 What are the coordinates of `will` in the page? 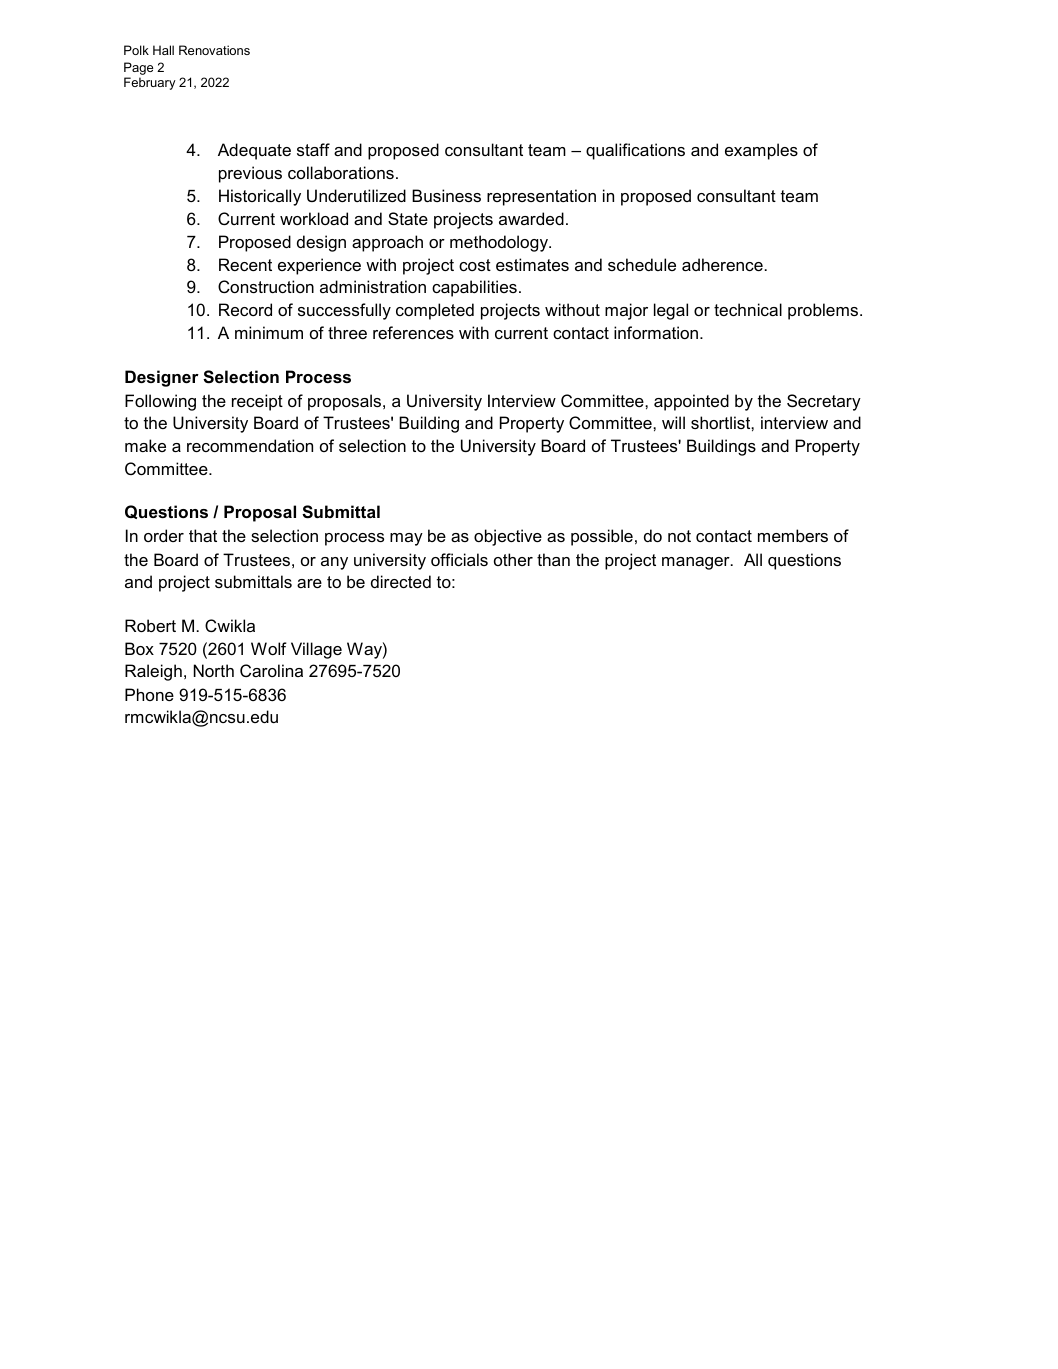 It's located at (673, 422).
